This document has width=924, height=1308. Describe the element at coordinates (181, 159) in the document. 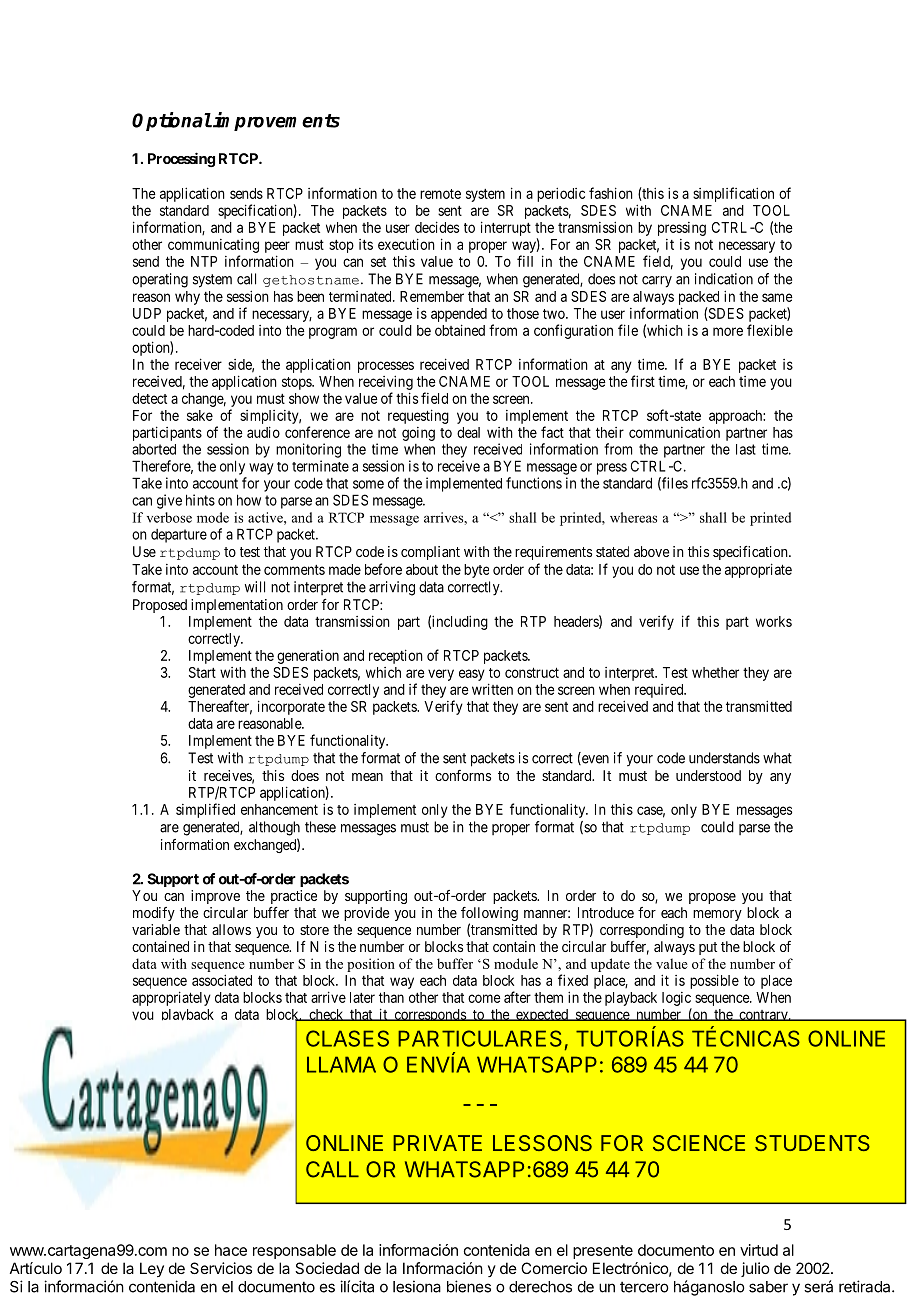

I see `Processing` at that location.
